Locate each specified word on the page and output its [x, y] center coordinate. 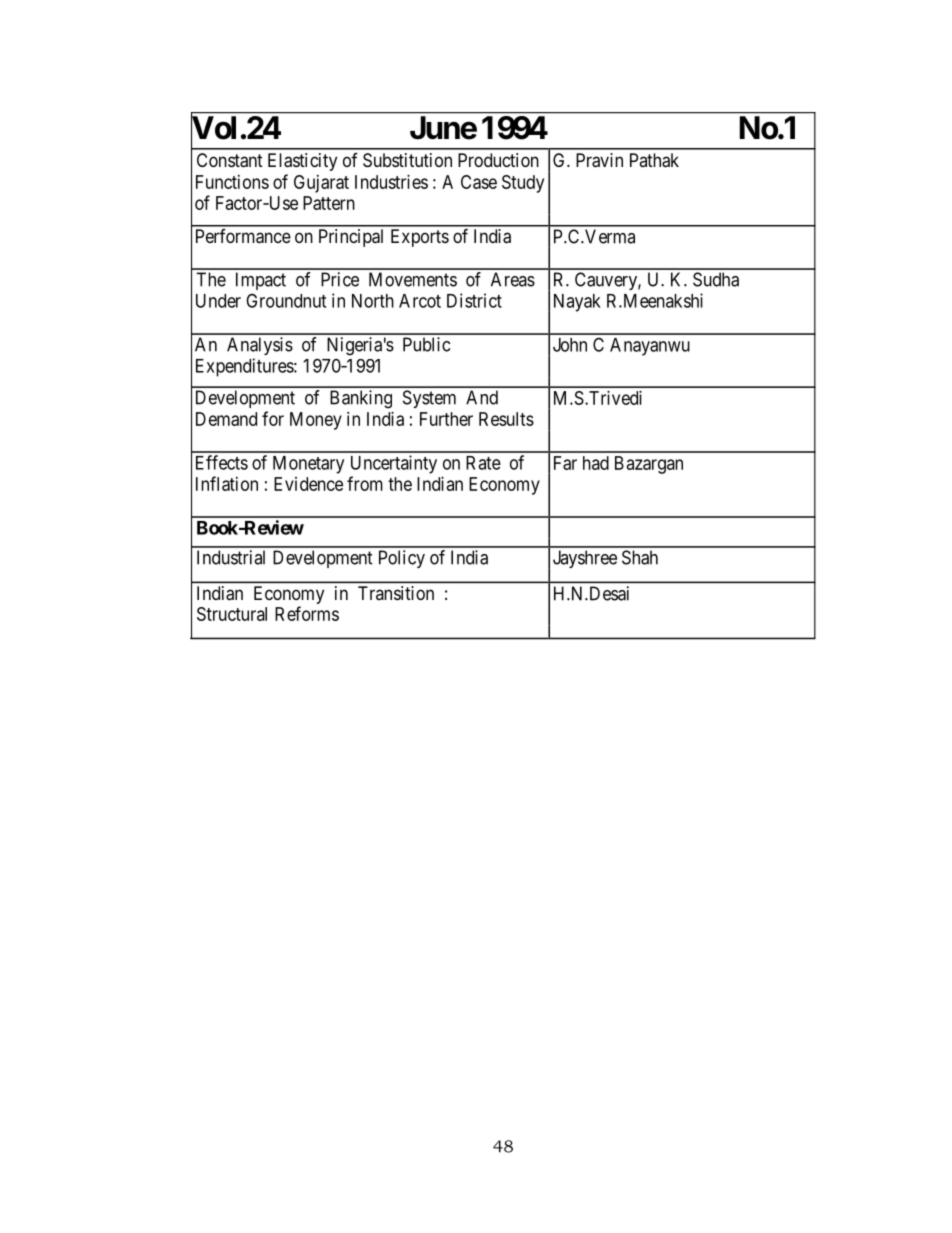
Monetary [308, 465]
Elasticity [302, 162]
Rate [483, 463]
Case [479, 182]
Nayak [577, 303]
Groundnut [286, 300]
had [596, 463]
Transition [396, 593]
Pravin [599, 160]
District [474, 300]
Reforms [307, 613]
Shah [640, 557]
